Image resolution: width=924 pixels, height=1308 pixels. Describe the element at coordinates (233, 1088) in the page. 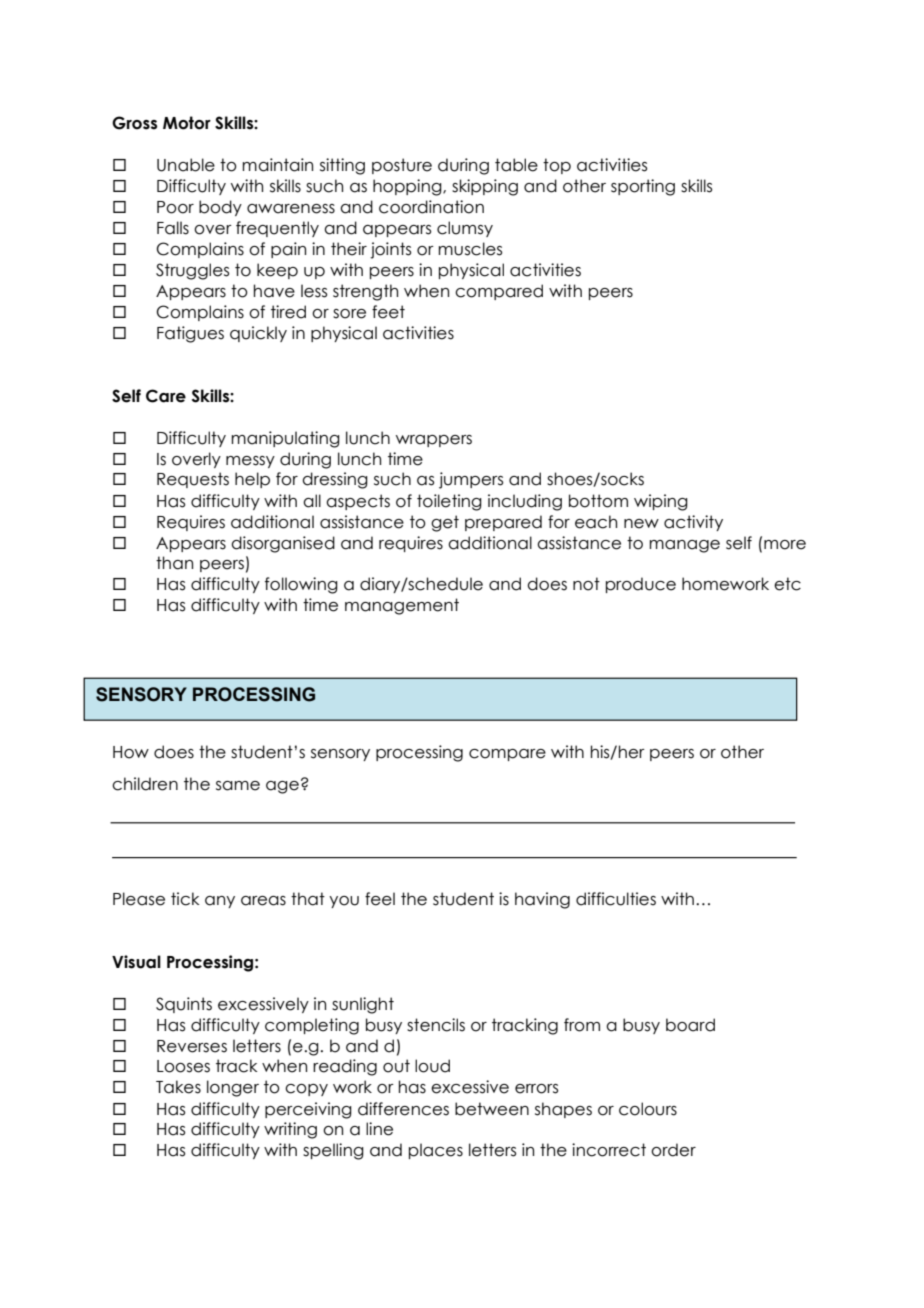

I see `longer` at that location.
